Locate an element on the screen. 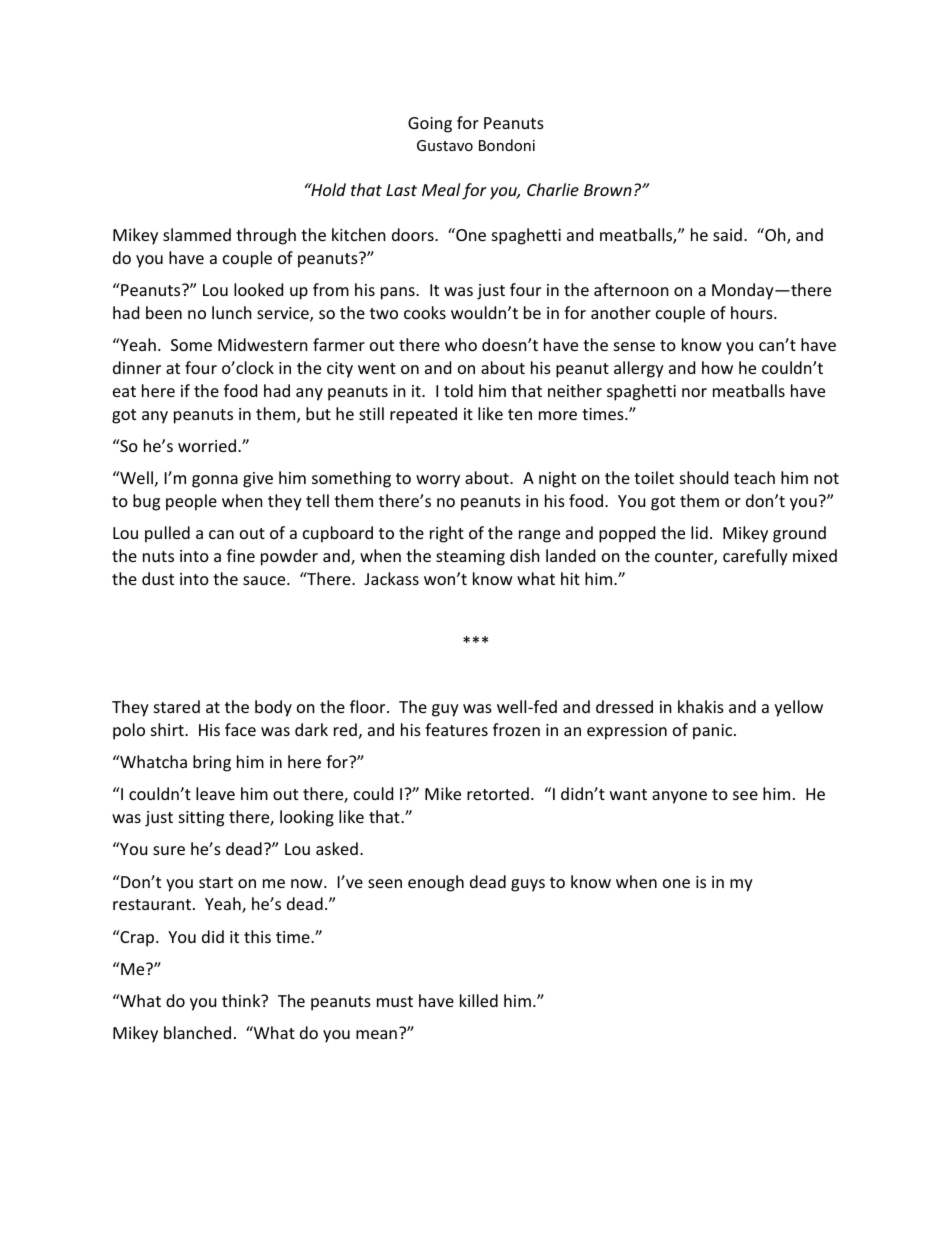 The width and height of the screenshot is (952, 1233). fine is located at coordinates (241, 555).
